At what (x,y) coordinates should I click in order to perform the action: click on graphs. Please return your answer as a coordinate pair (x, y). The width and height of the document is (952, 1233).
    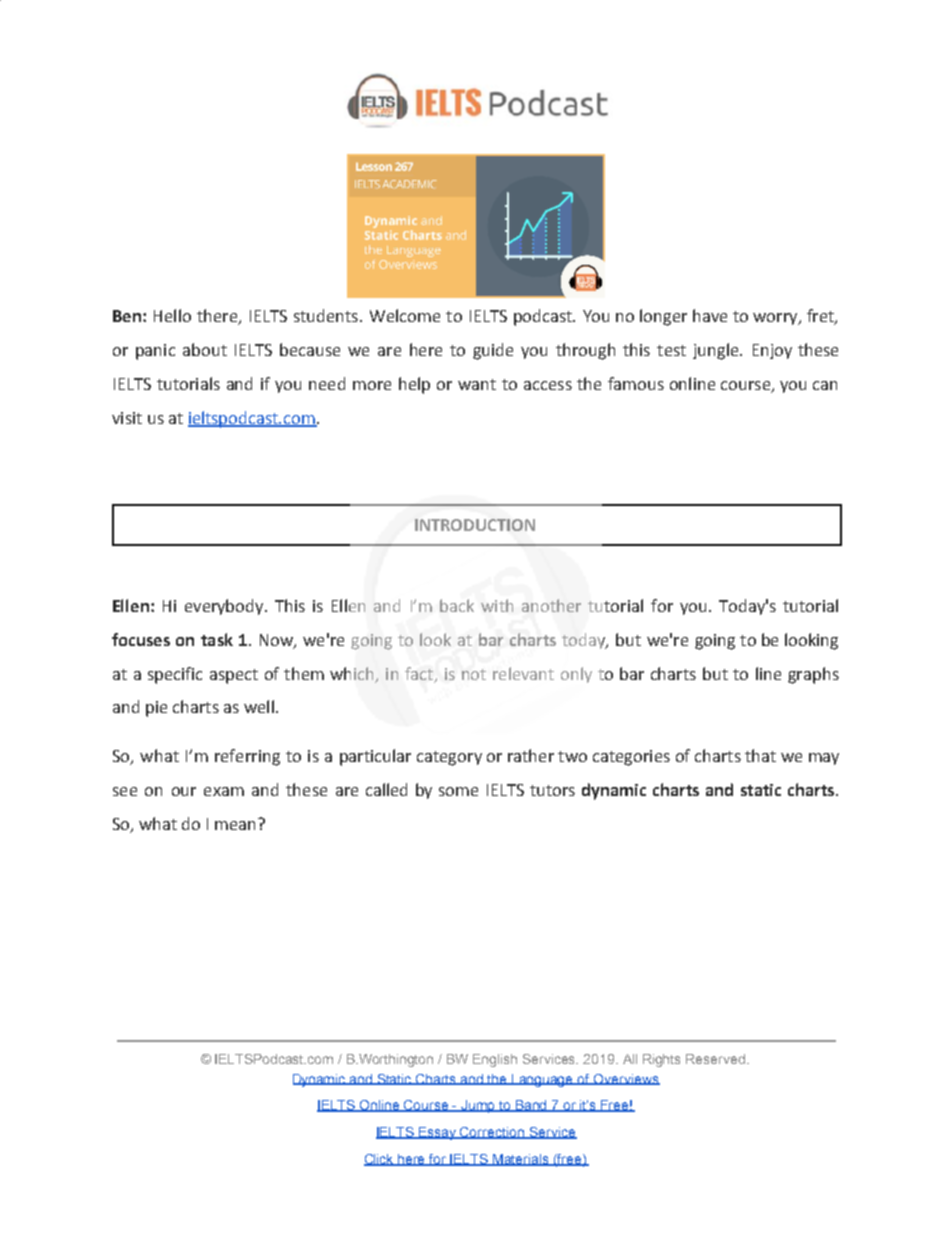
    Looking at the image, I should click on (813, 675).
